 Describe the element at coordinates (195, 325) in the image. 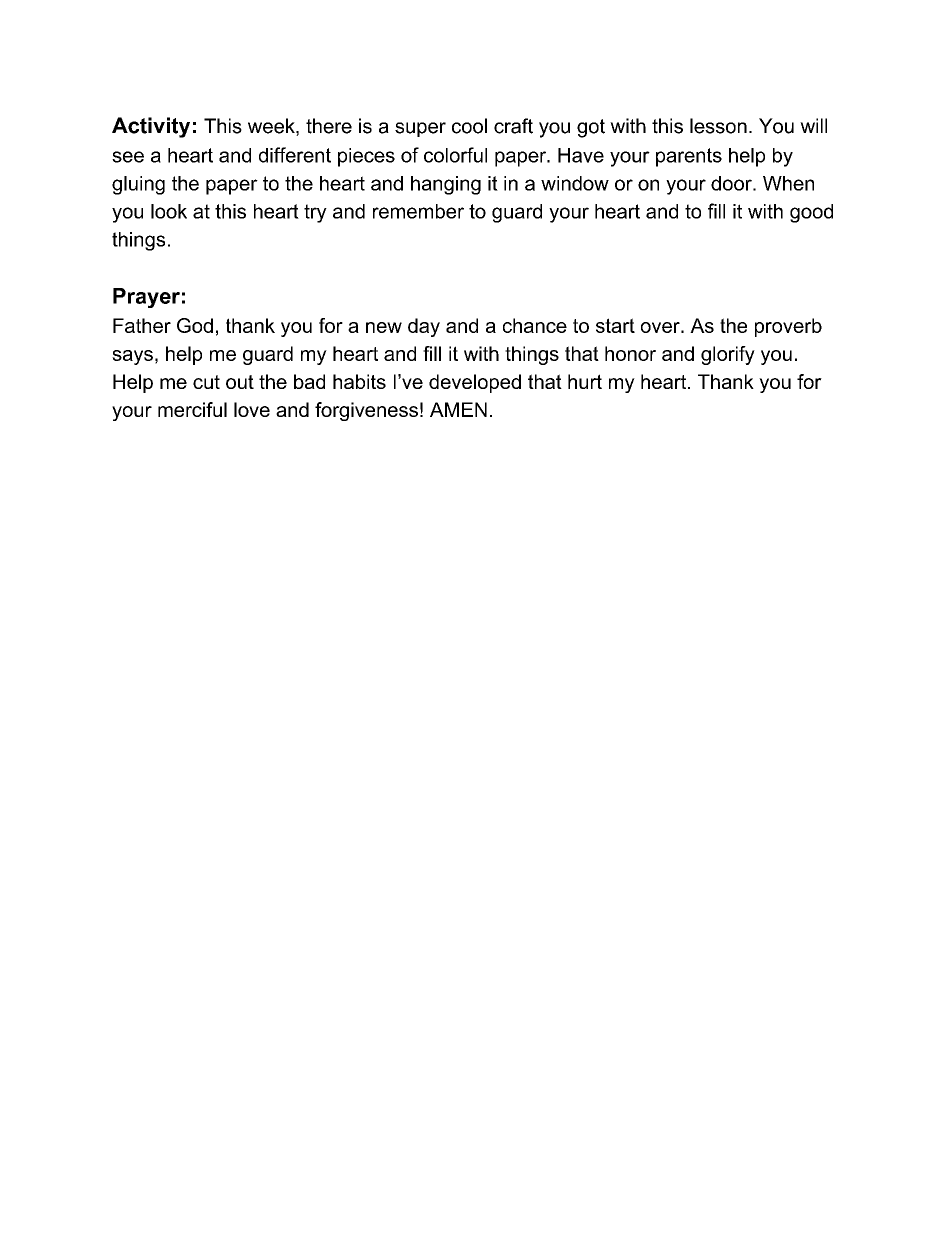

I see `God` at that location.
